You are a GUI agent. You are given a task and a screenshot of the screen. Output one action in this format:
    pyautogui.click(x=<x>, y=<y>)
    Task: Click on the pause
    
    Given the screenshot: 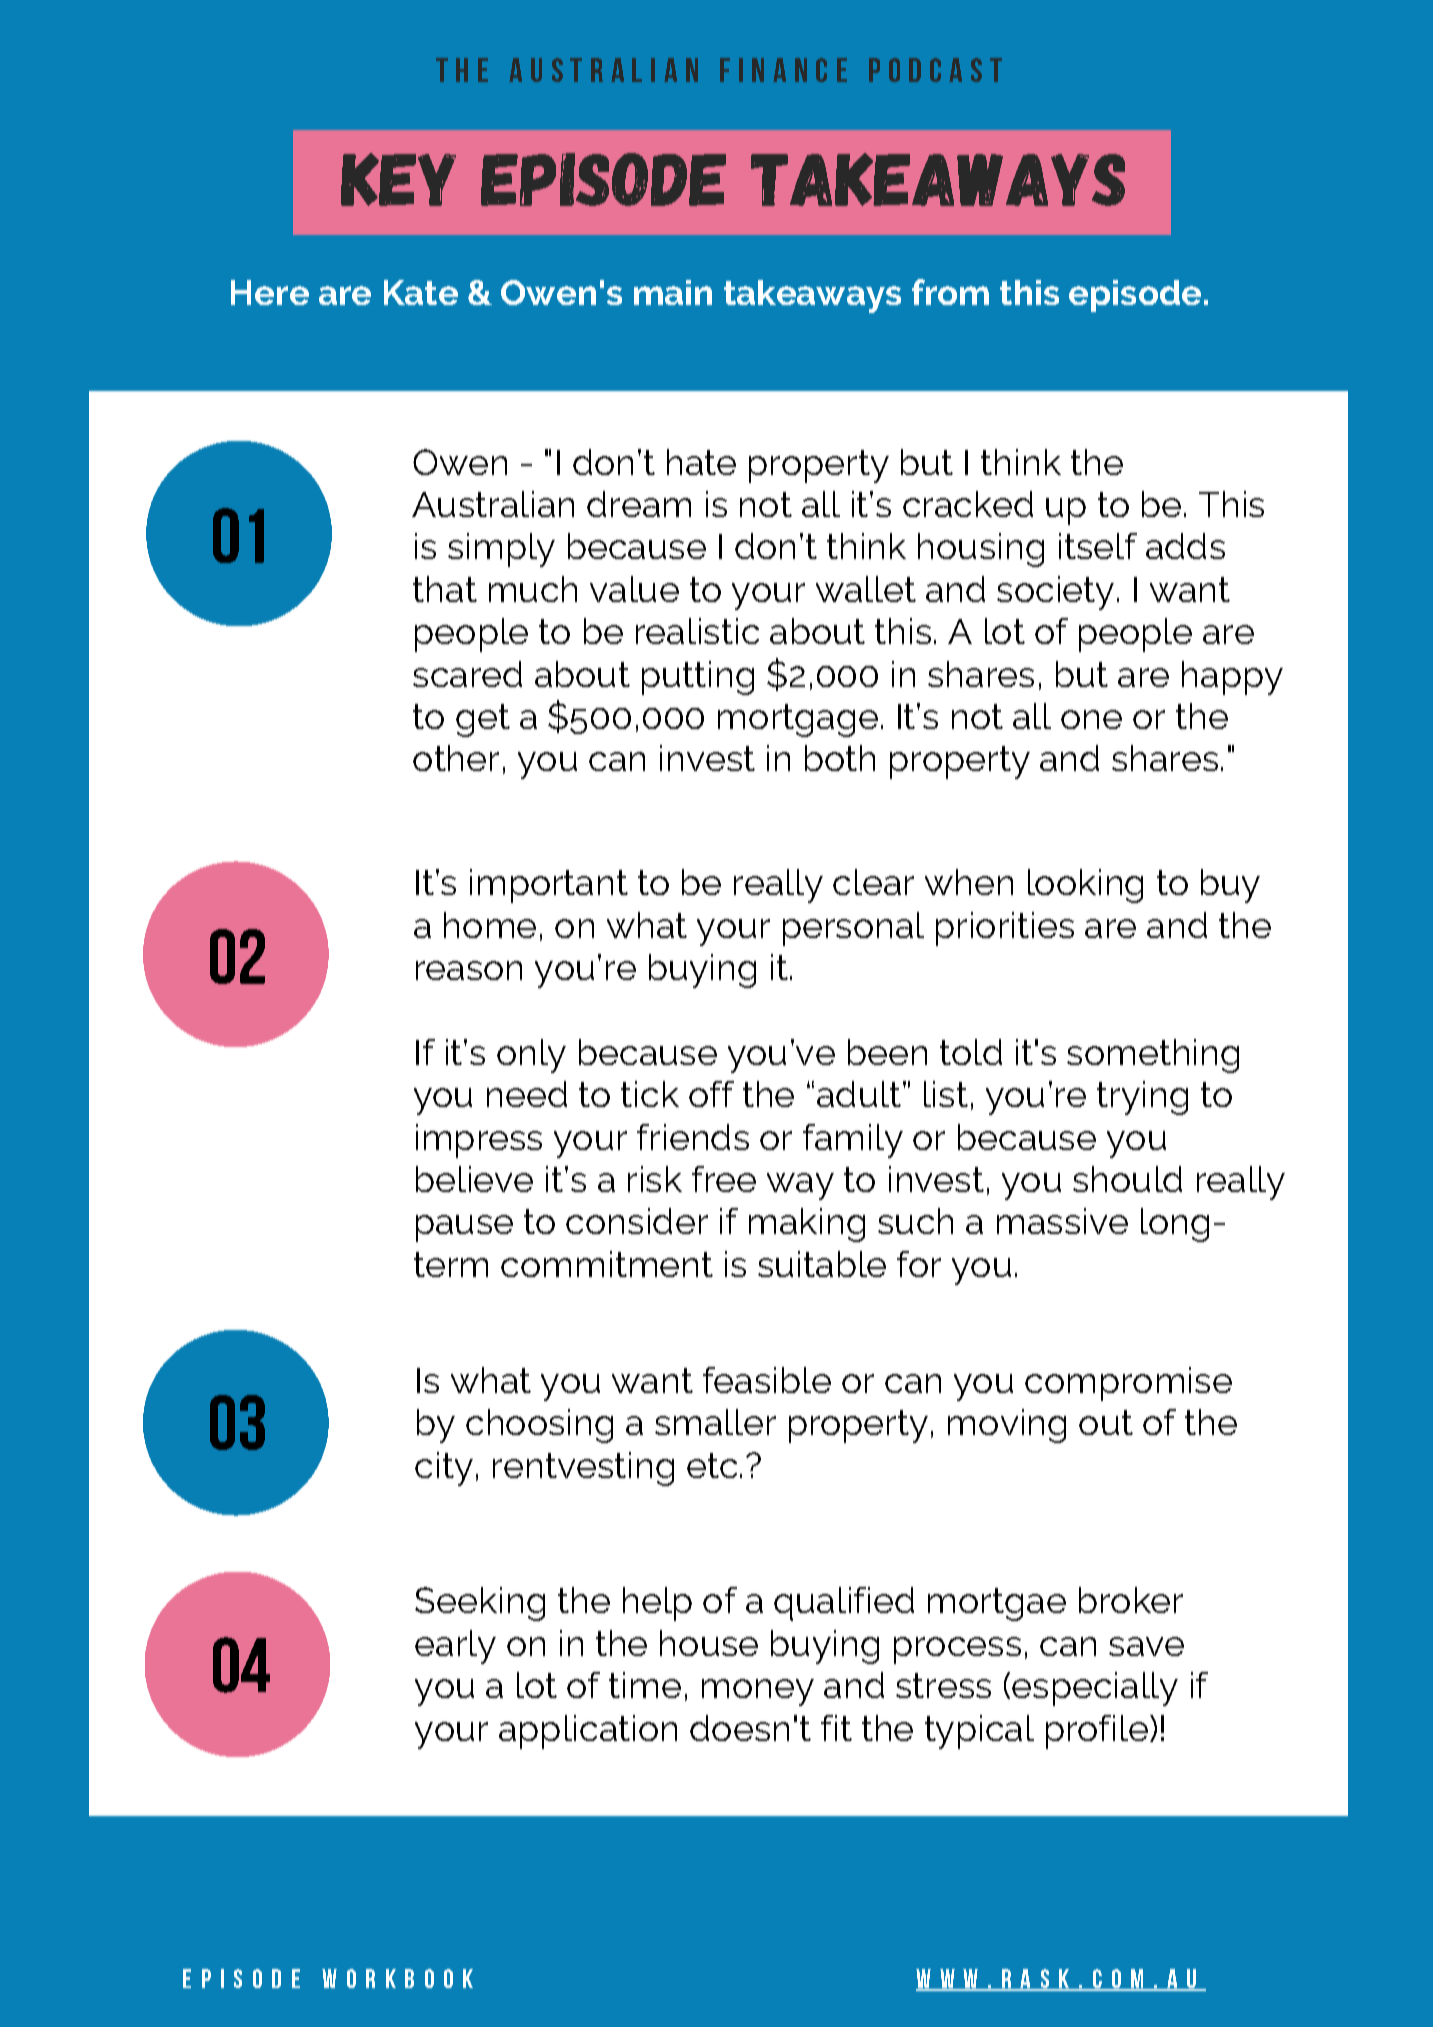 What is the action you would take?
    pyautogui.click(x=464, y=1228)
